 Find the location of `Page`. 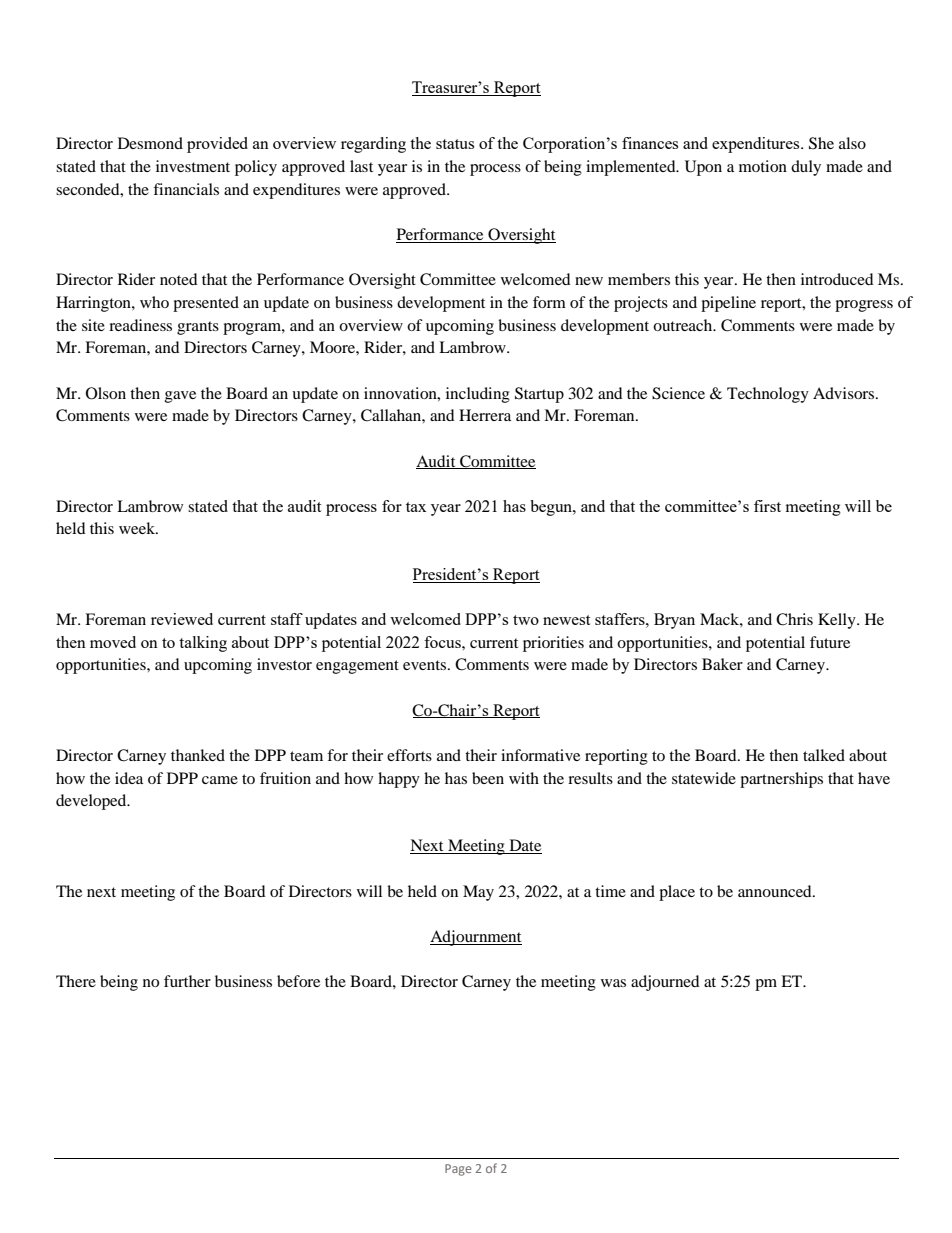

Page is located at coordinates (458, 1170).
